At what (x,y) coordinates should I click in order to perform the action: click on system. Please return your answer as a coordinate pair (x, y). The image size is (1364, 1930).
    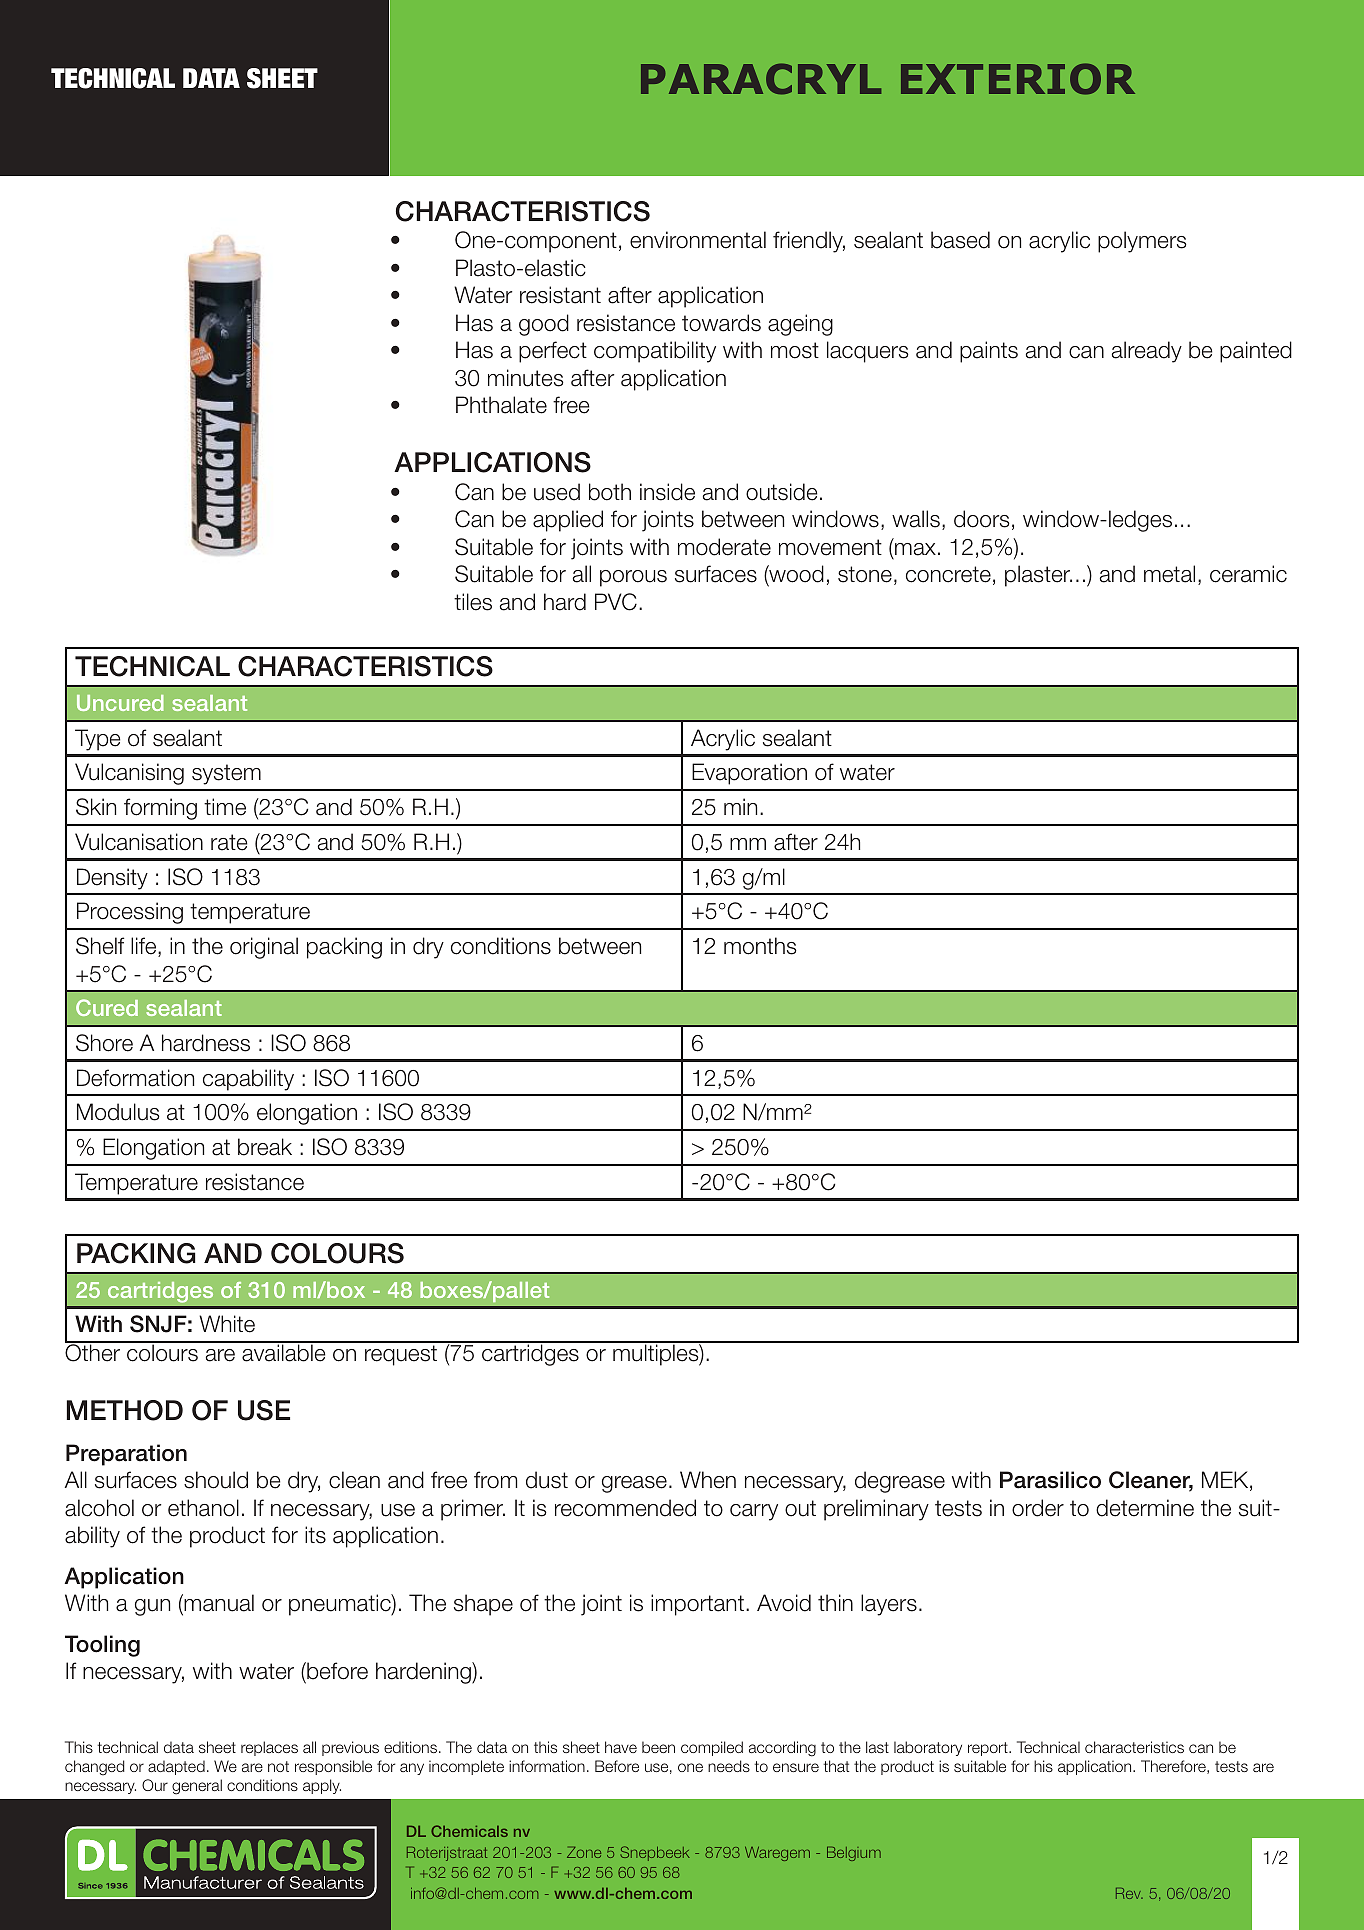
    Looking at the image, I should click on (226, 774).
